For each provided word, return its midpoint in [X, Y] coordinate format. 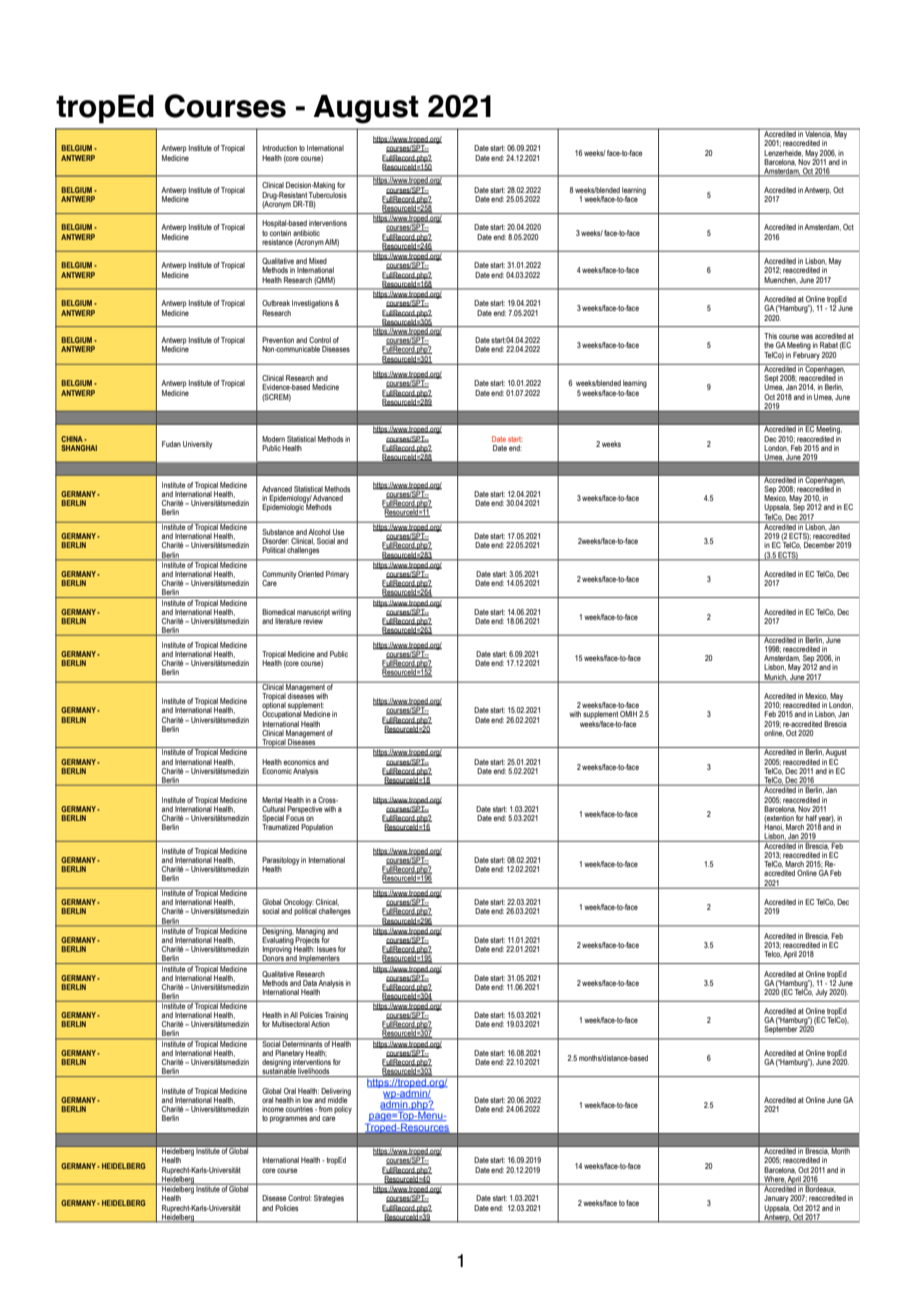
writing [341, 613]
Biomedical [278, 612]
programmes [288, 1119]
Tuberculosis [328, 193]
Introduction [280, 148]
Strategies [329, 1199]
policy [343, 1110]
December [819, 544]
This [770, 336]
